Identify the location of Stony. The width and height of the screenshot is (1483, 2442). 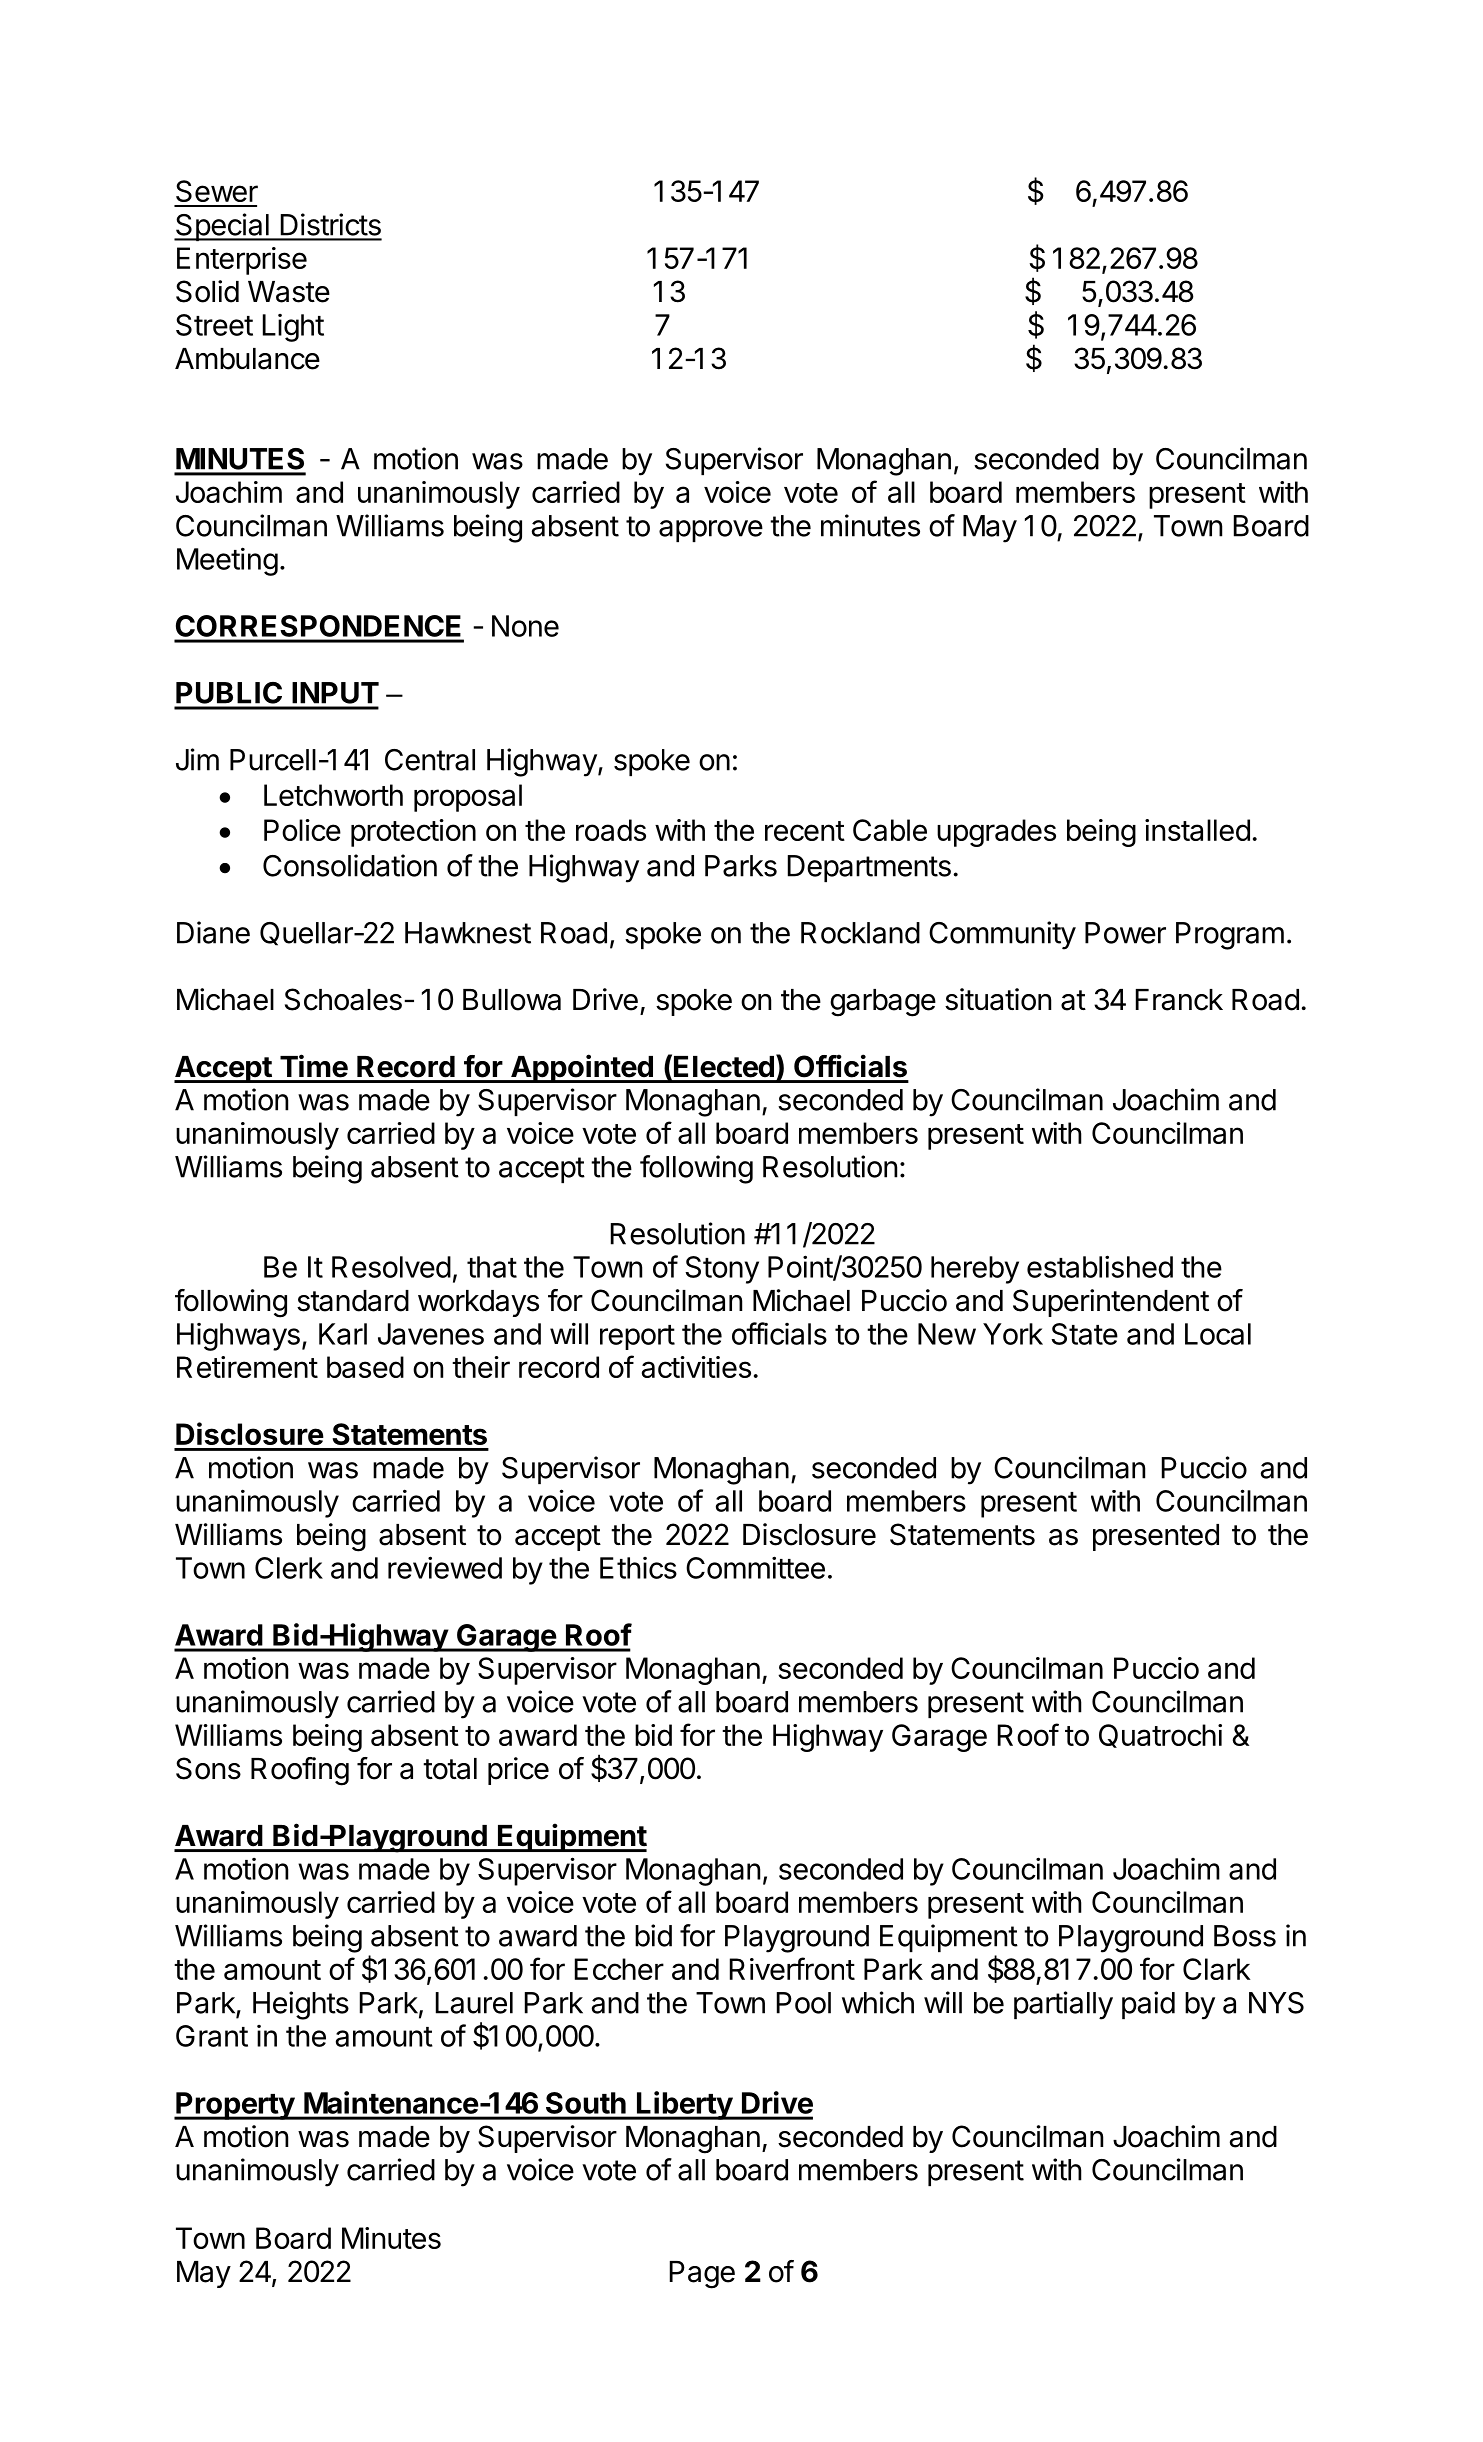
(722, 1270).
